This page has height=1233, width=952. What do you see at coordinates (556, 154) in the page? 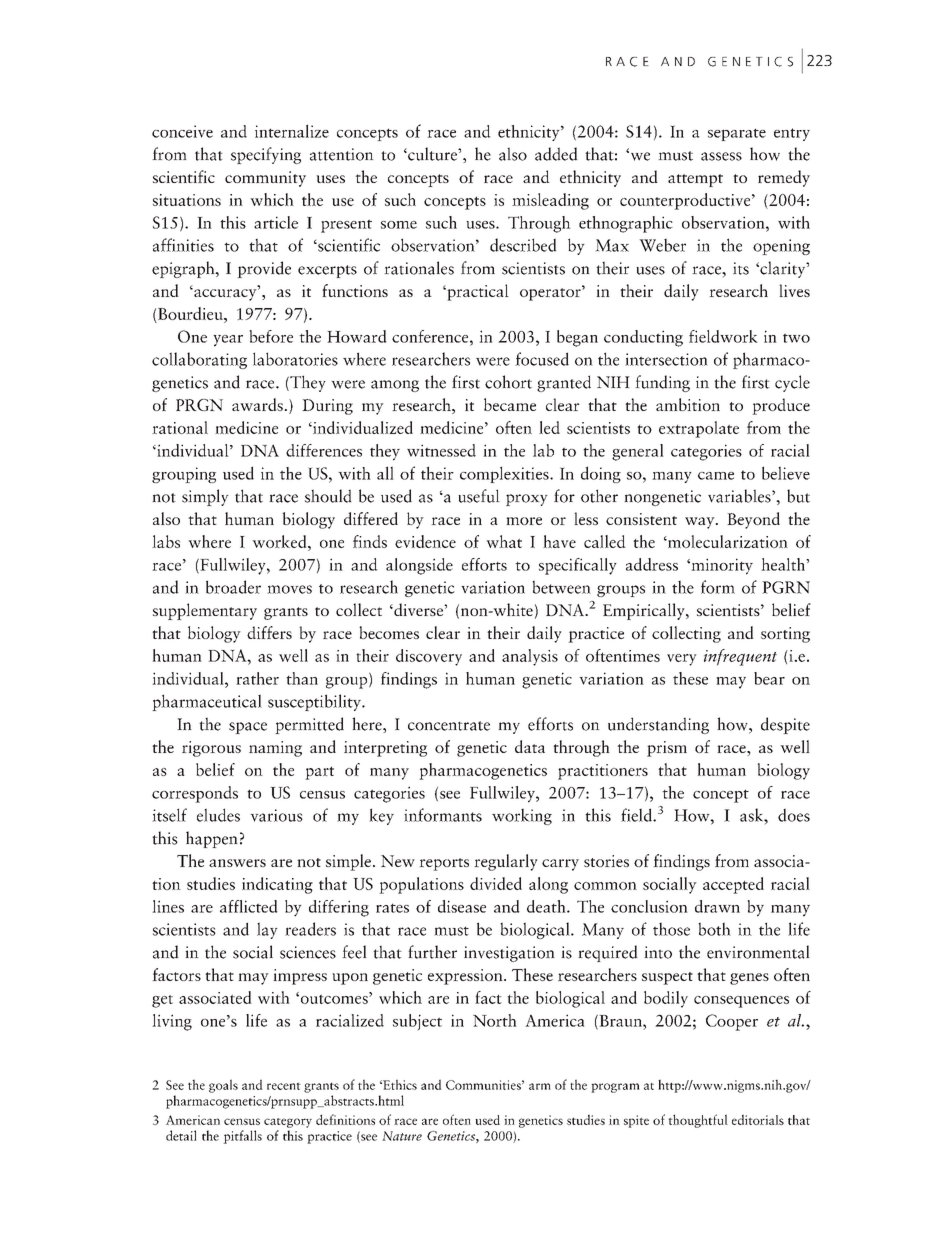
I see `added` at bounding box center [556, 154].
